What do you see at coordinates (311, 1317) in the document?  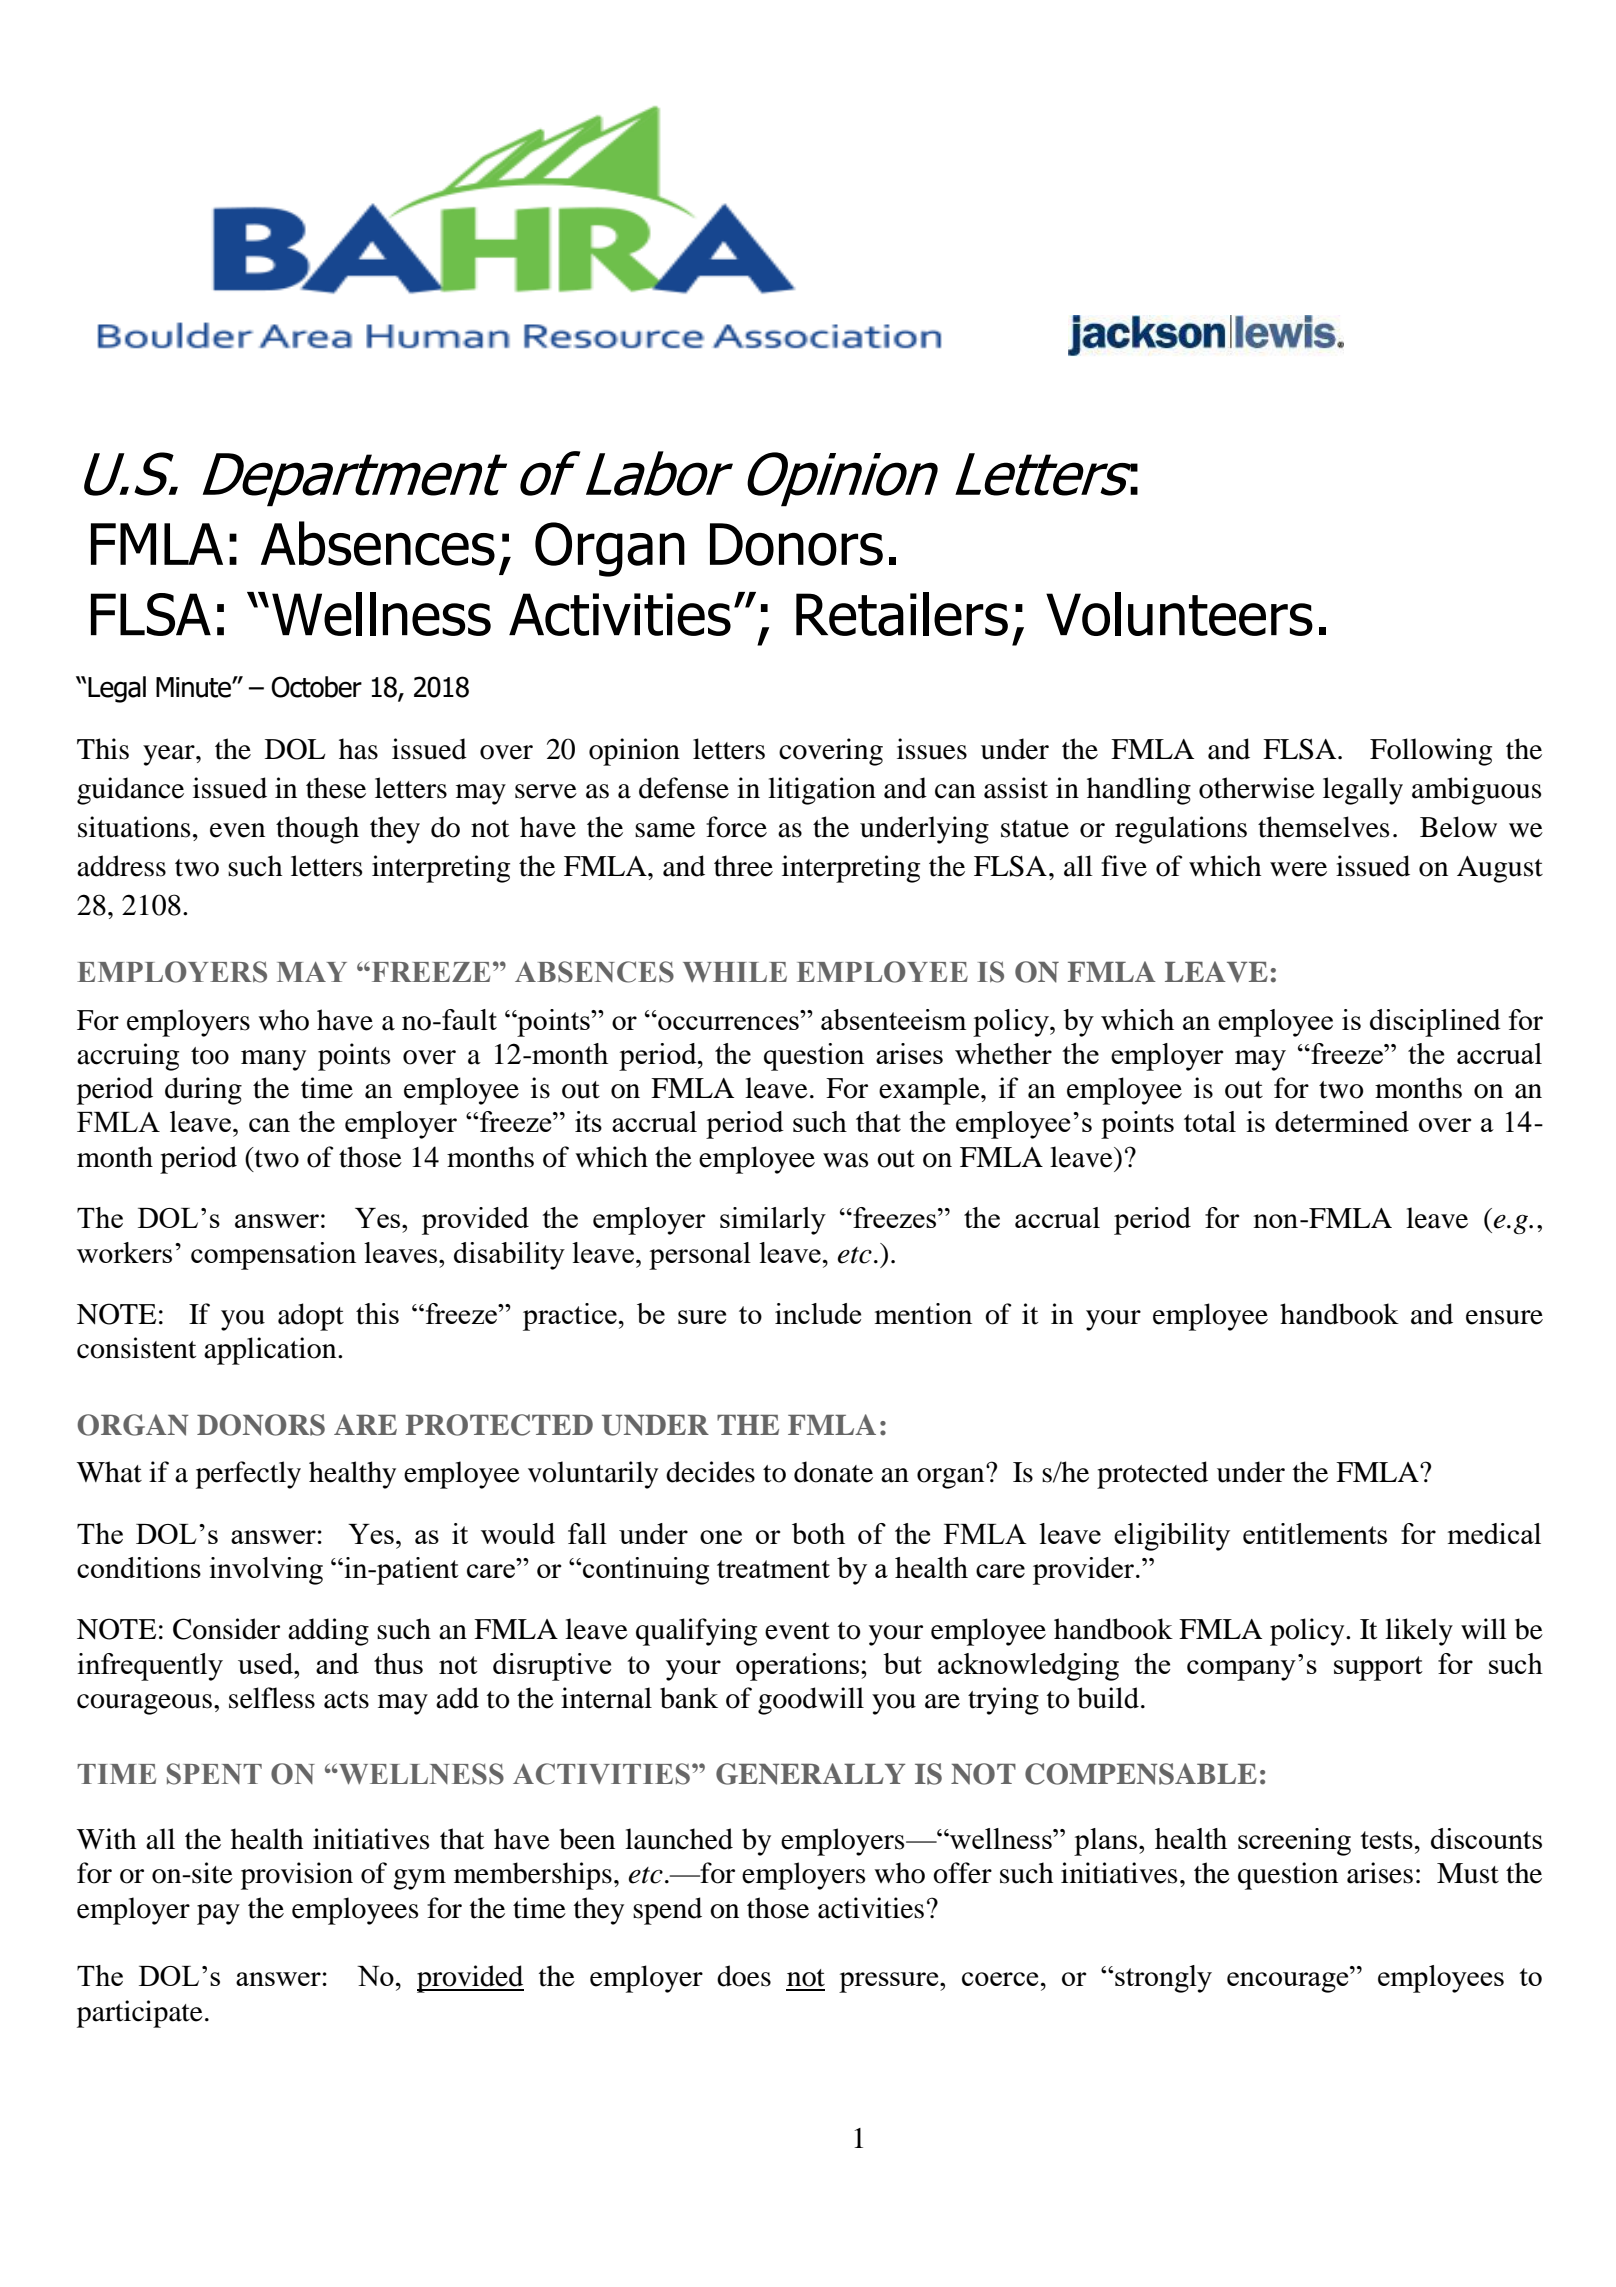 I see `adopt` at bounding box center [311, 1317].
